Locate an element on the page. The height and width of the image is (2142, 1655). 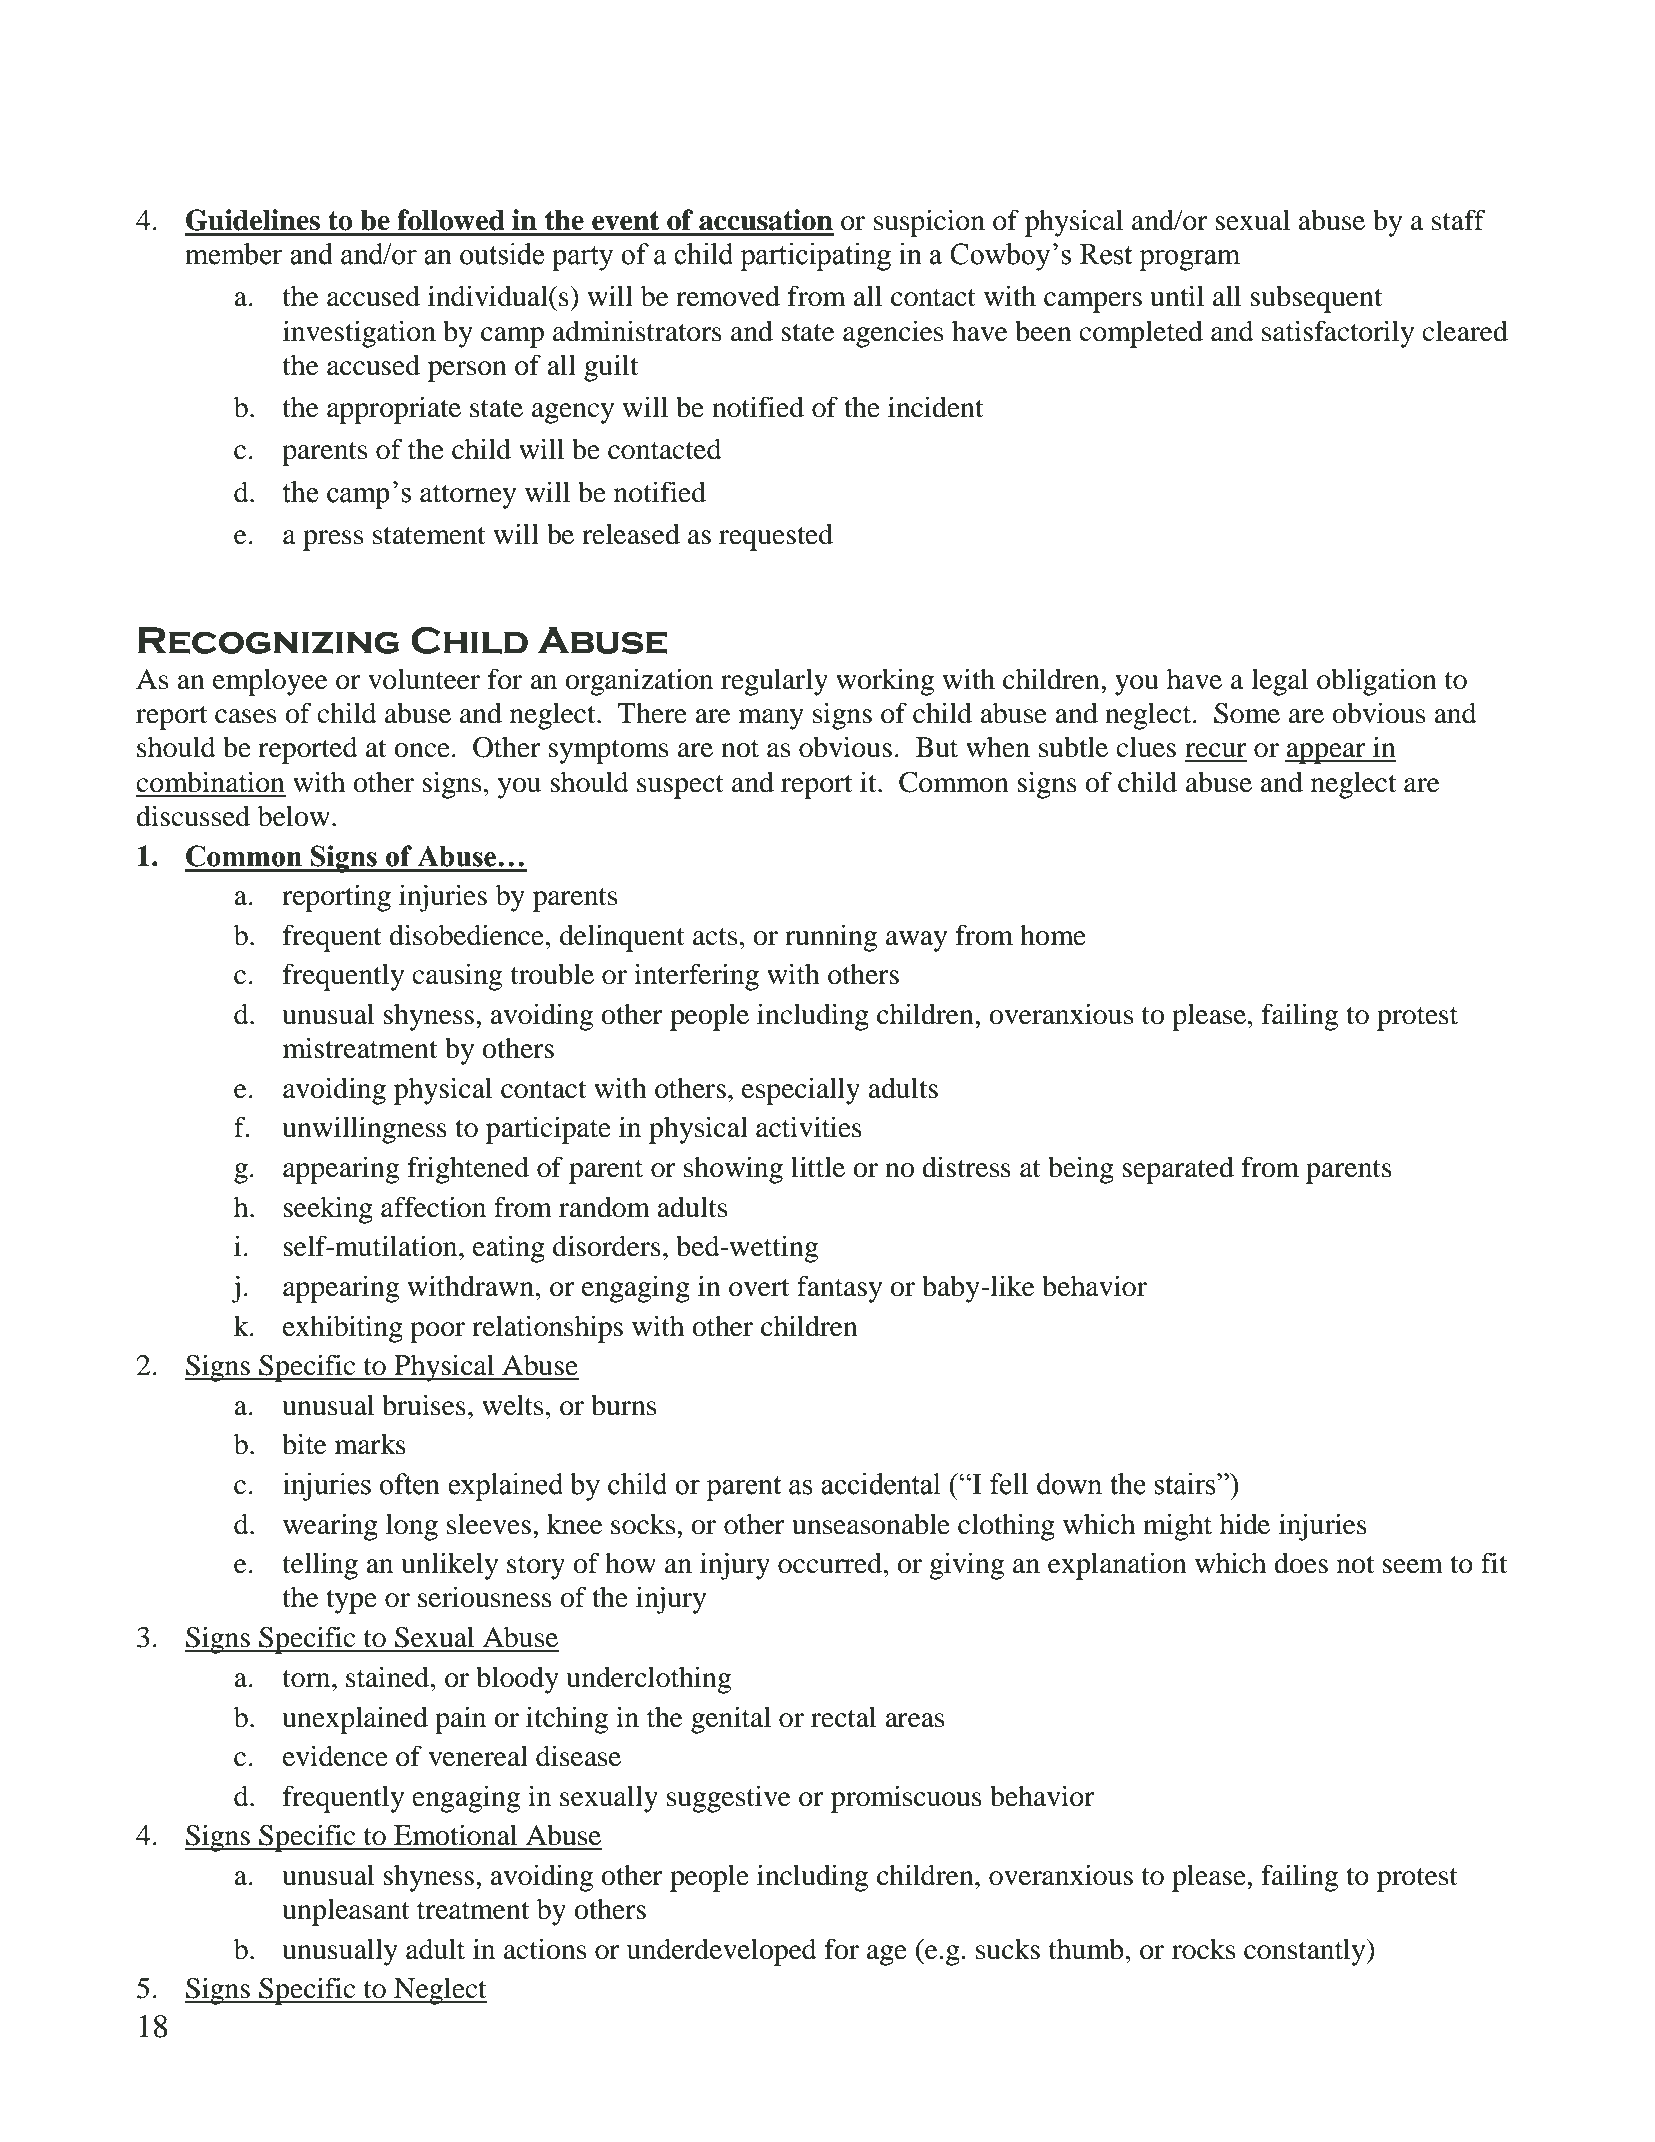
participating is located at coordinates (815, 257).
